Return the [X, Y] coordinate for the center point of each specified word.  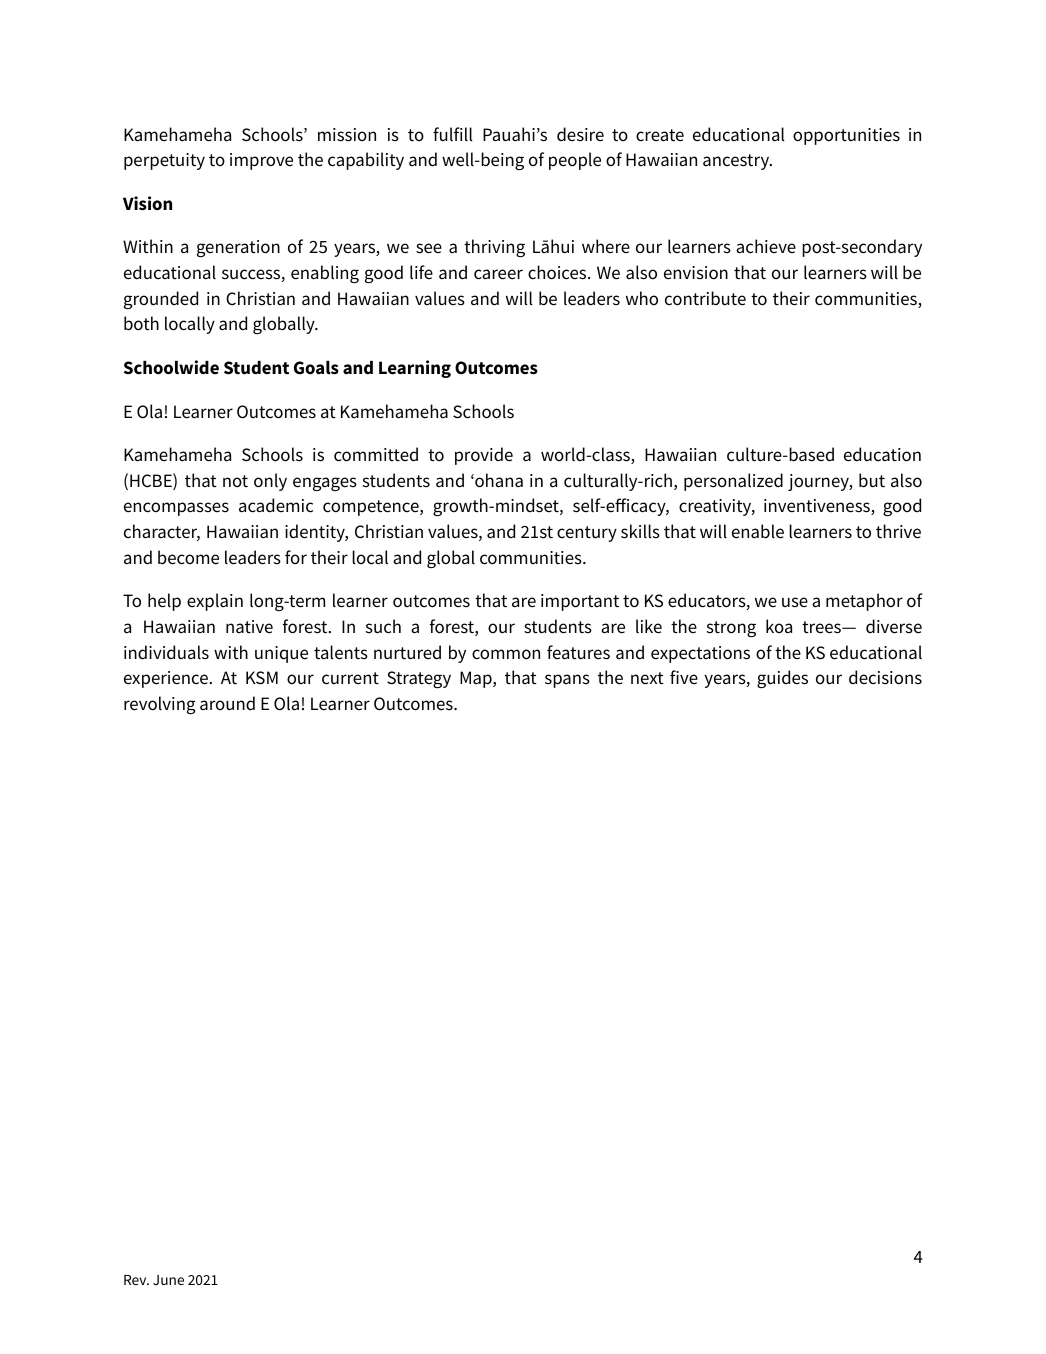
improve [261, 161]
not [235, 481]
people [575, 161]
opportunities [846, 136]
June [168, 1280]
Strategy [419, 679]
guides [782, 679]
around [227, 703]
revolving [159, 705]
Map [477, 679]
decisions [885, 677]
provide [484, 456]
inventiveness [818, 507]
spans [567, 681]
